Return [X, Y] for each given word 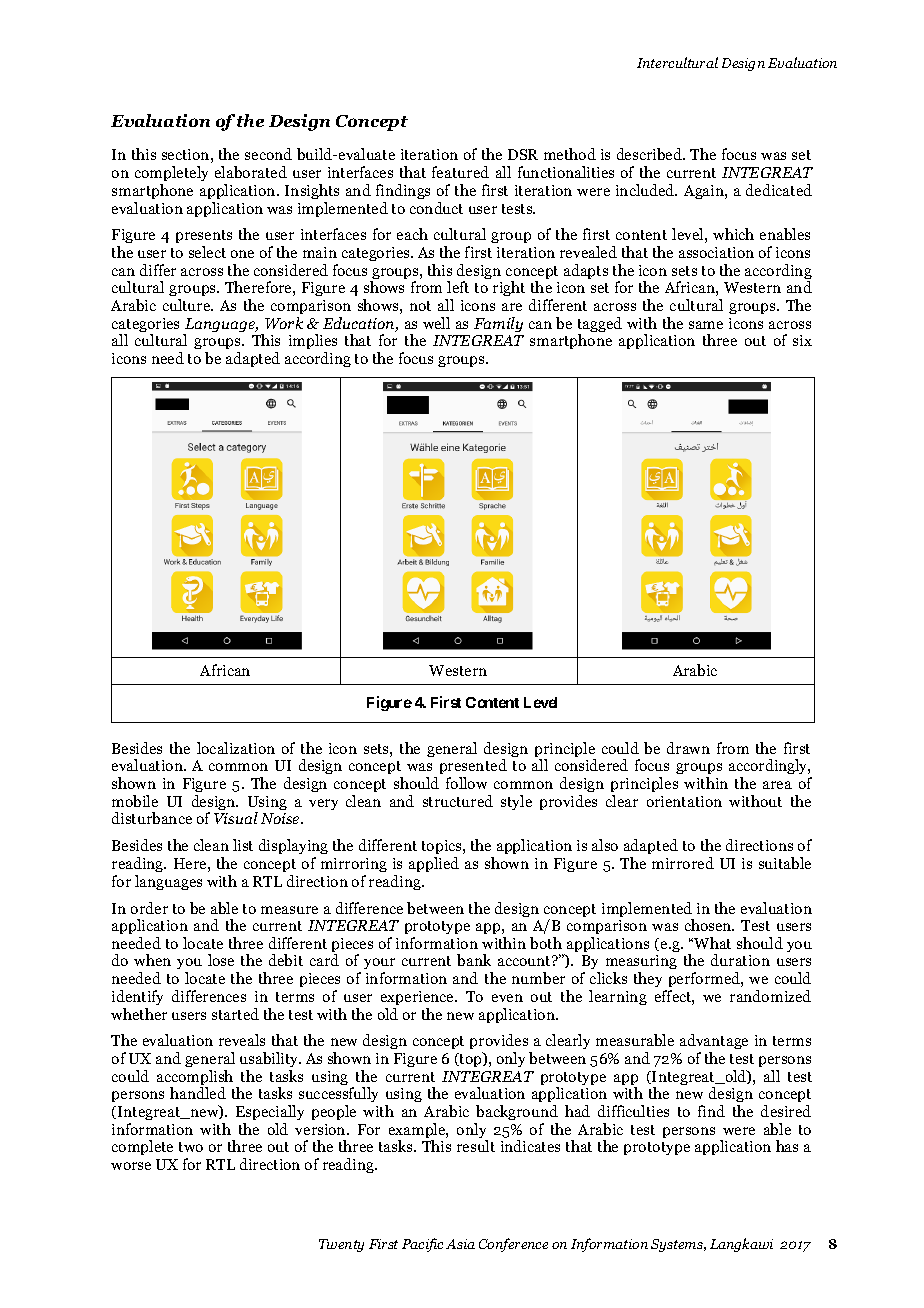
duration [740, 960]
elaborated [251, 172]
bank [474, 960]
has [787, 1146]
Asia [460, 1244]
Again [705, 192]
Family [498, 324]
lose [221, 960]
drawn [688, 748]
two [191, 1147]
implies [313, 343]
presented [473, 768]
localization [236, 748]
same [706, 325]
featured [460, 172]
